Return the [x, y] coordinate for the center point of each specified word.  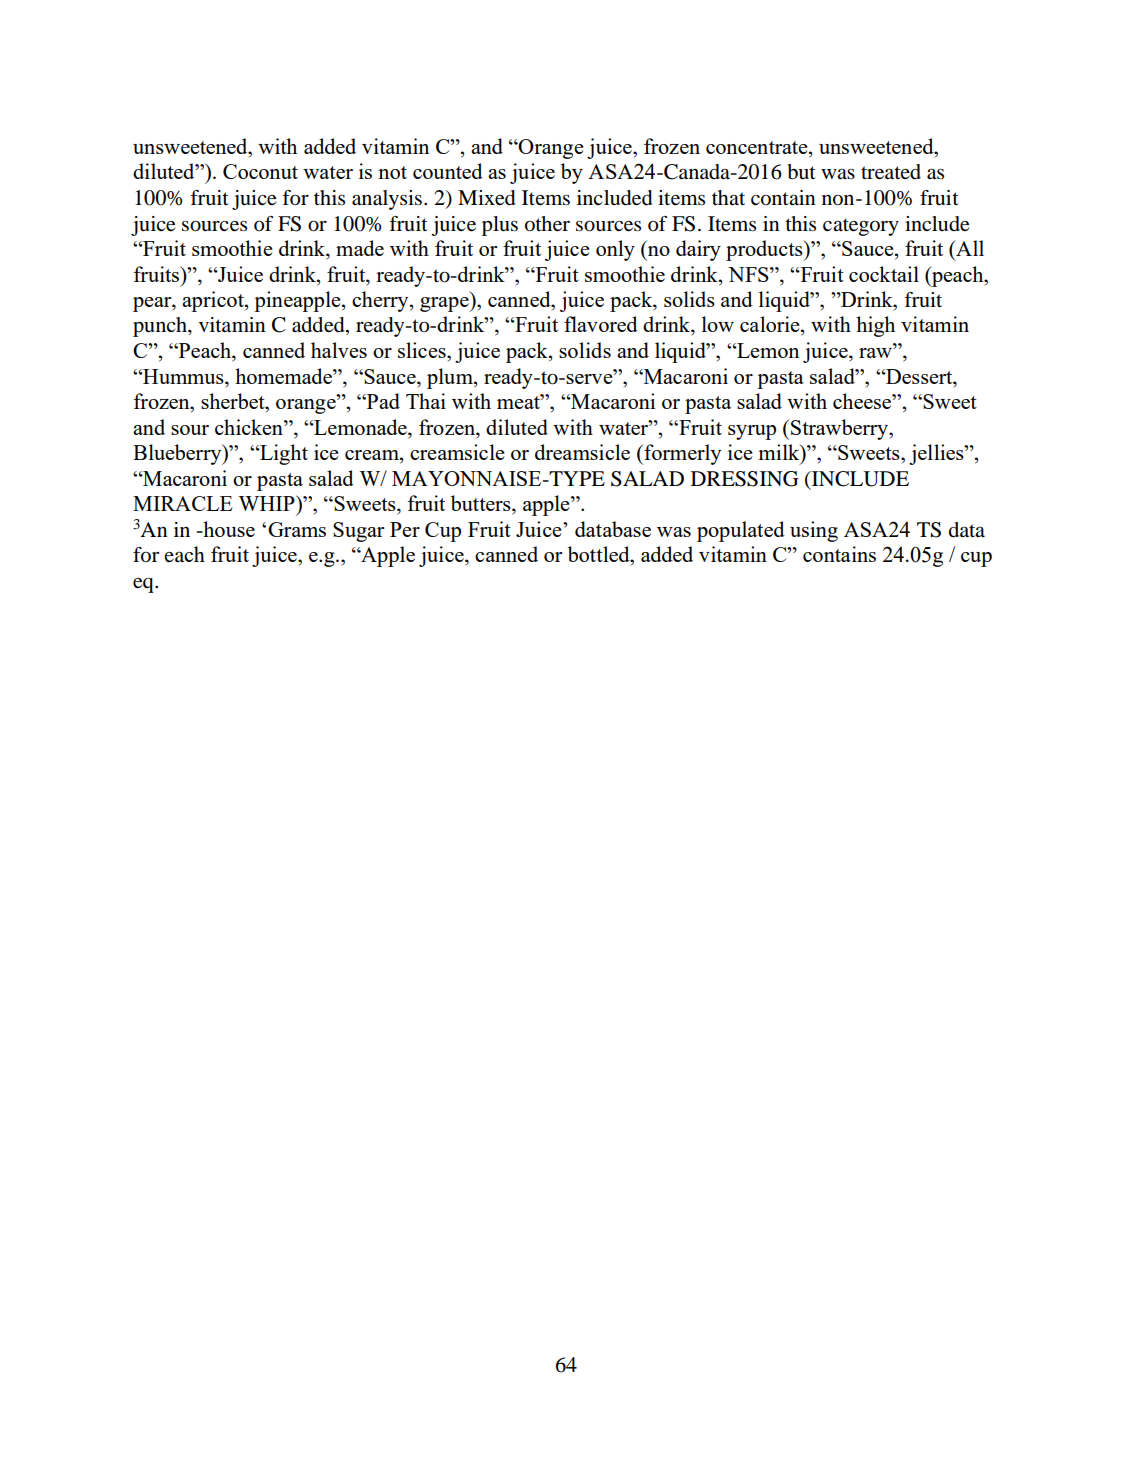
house [228, 529]
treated [891, 172]
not [392, 172]
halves [339, 350]
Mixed [486, 198]
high [875, 326]
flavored [601, 324]
